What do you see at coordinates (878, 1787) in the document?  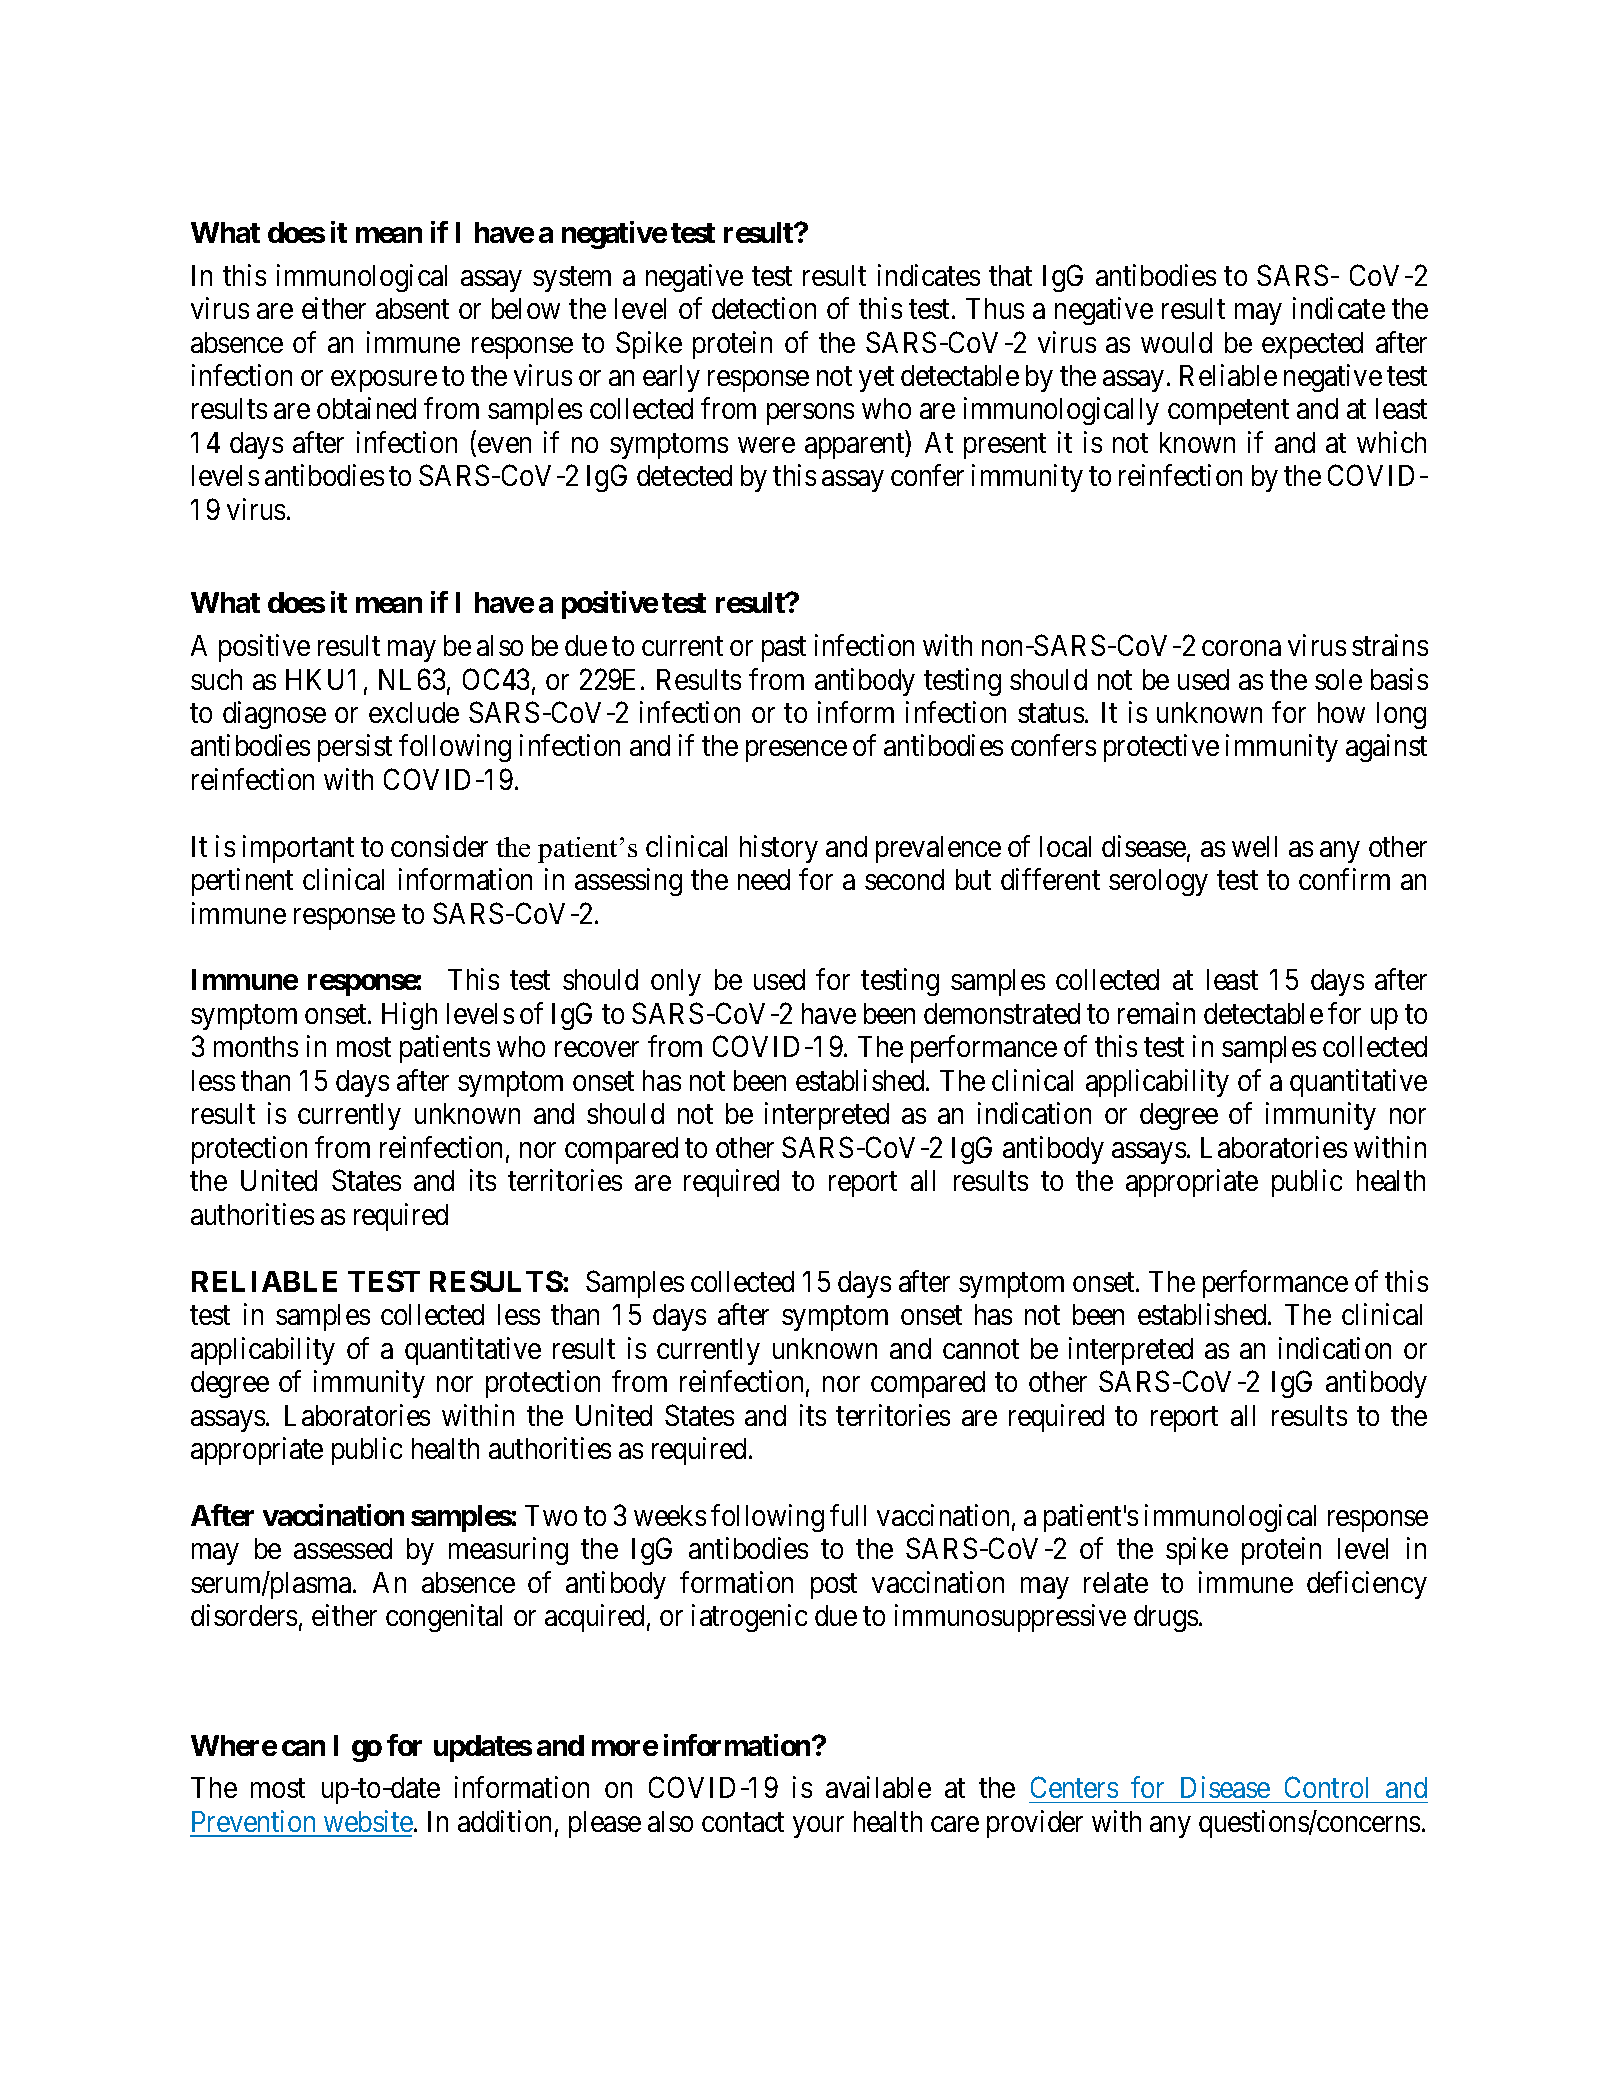 I see `available` at bounding box center [878, 1787].
